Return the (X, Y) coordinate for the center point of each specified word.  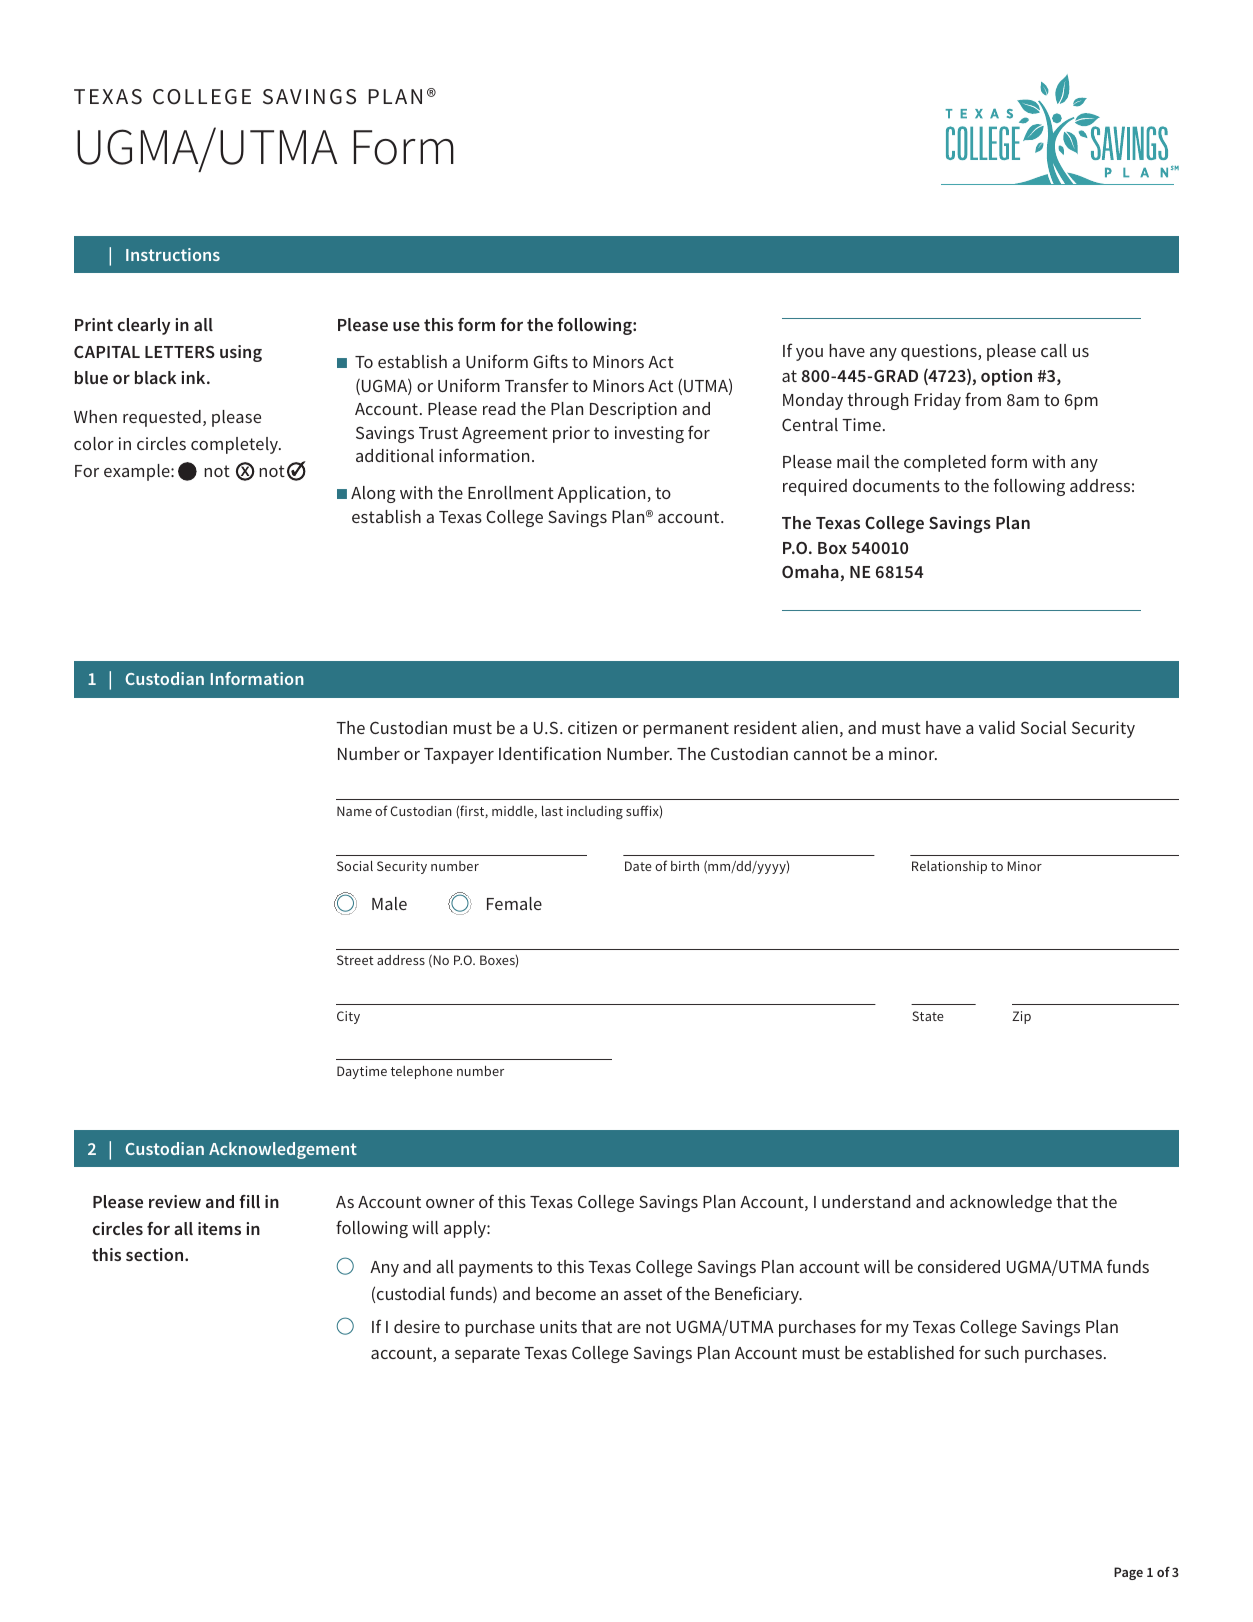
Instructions (173, 254)
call (1054, 350)
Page (1128, 1573)
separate (487, 1355)
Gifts (550, 361)
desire (417, 1326)
